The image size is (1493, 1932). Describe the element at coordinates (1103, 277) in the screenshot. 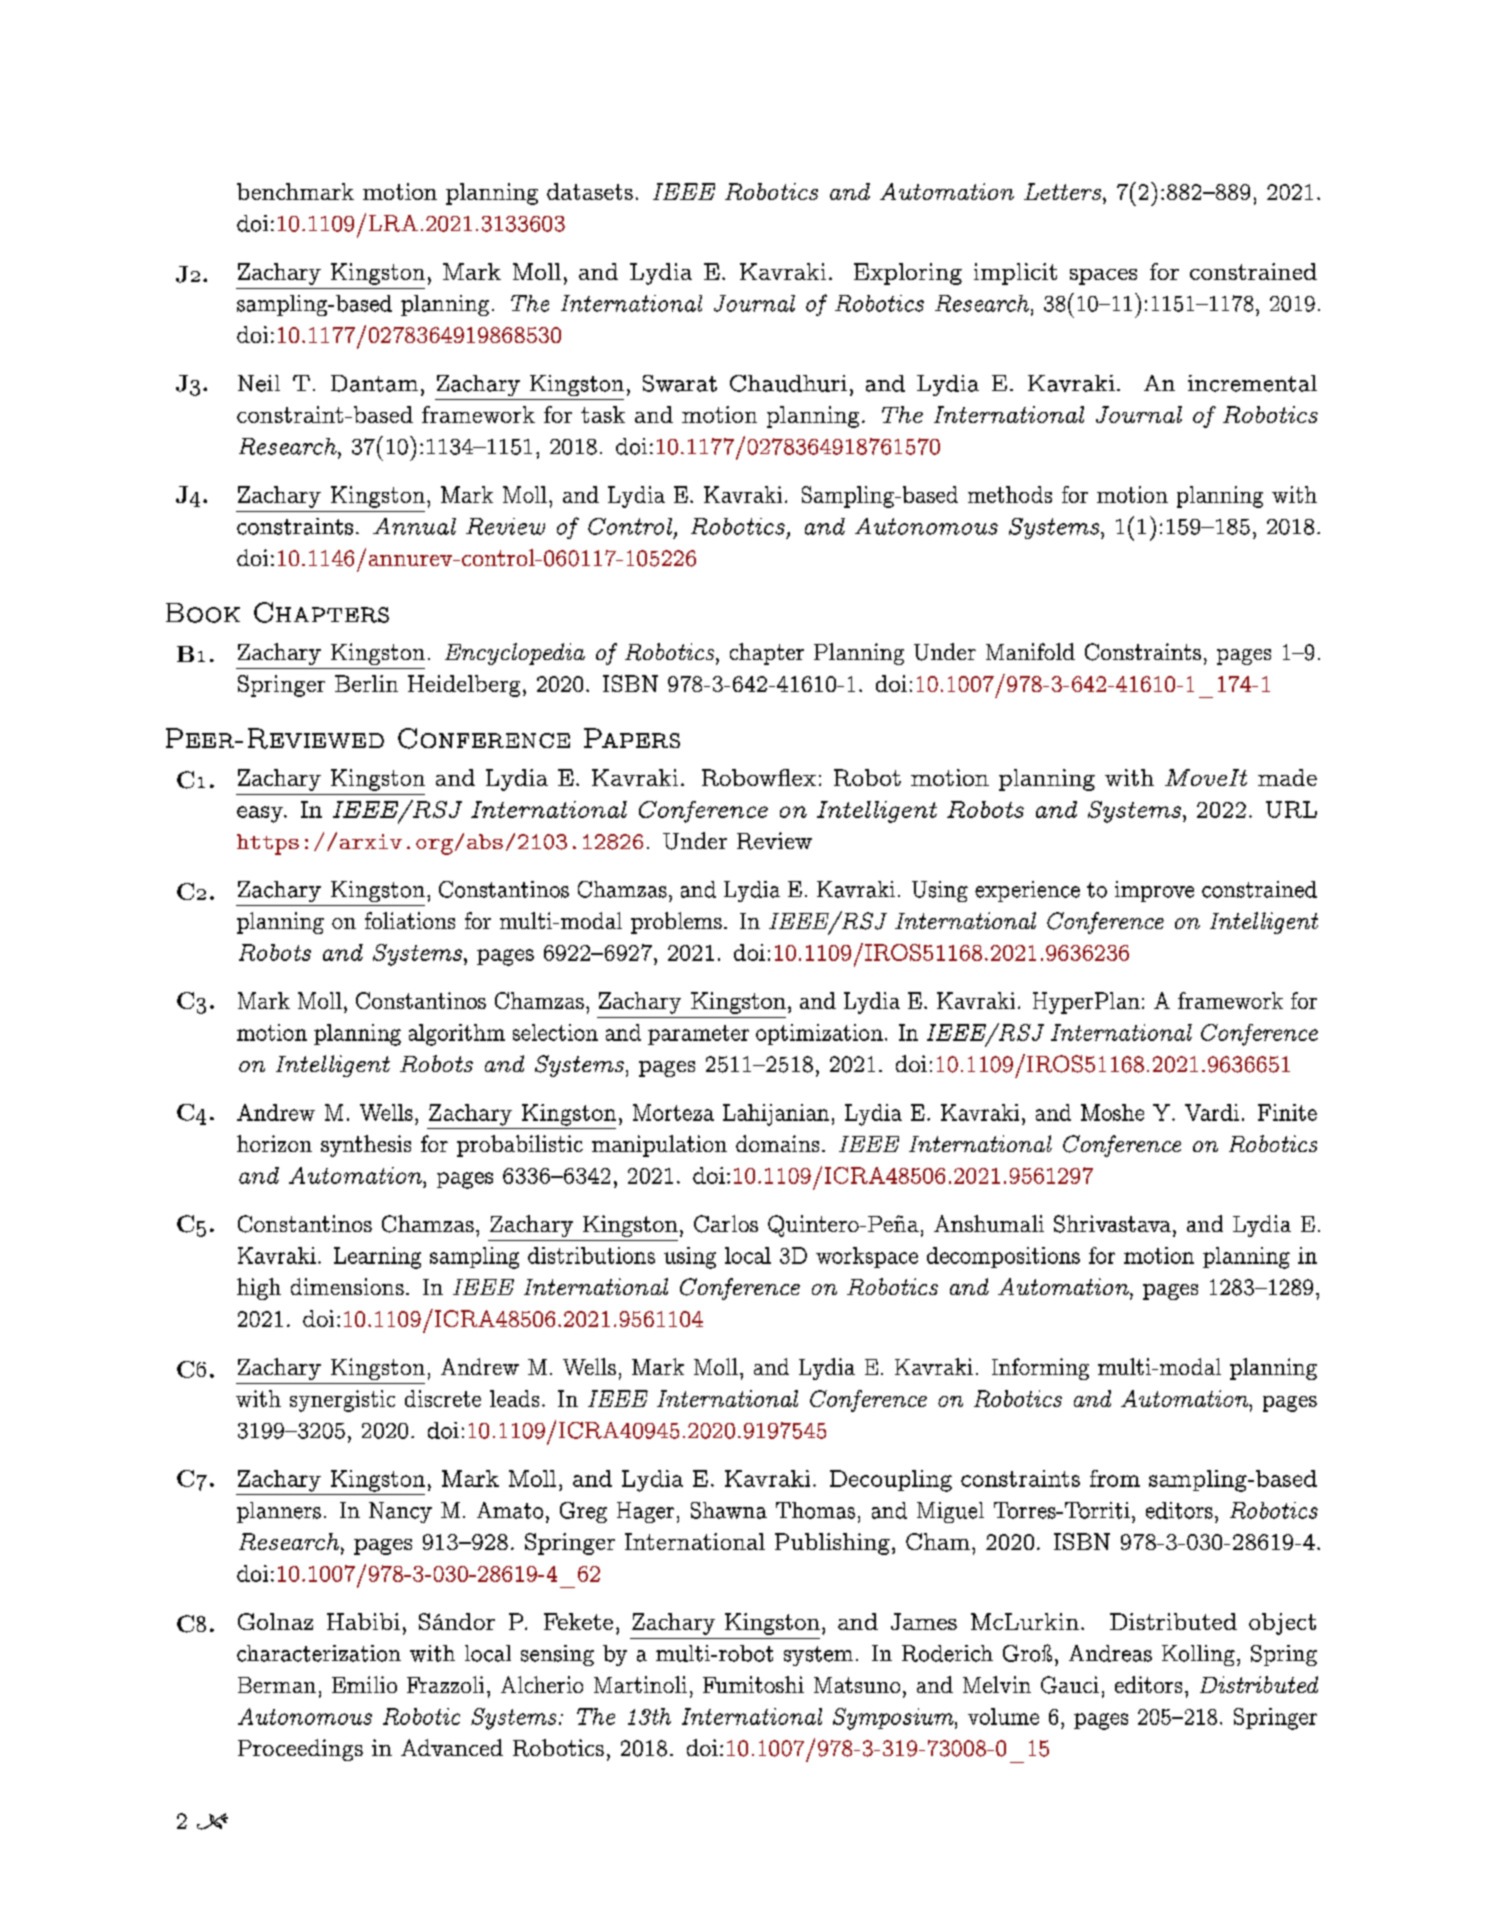

I see `spaces` at that location.
